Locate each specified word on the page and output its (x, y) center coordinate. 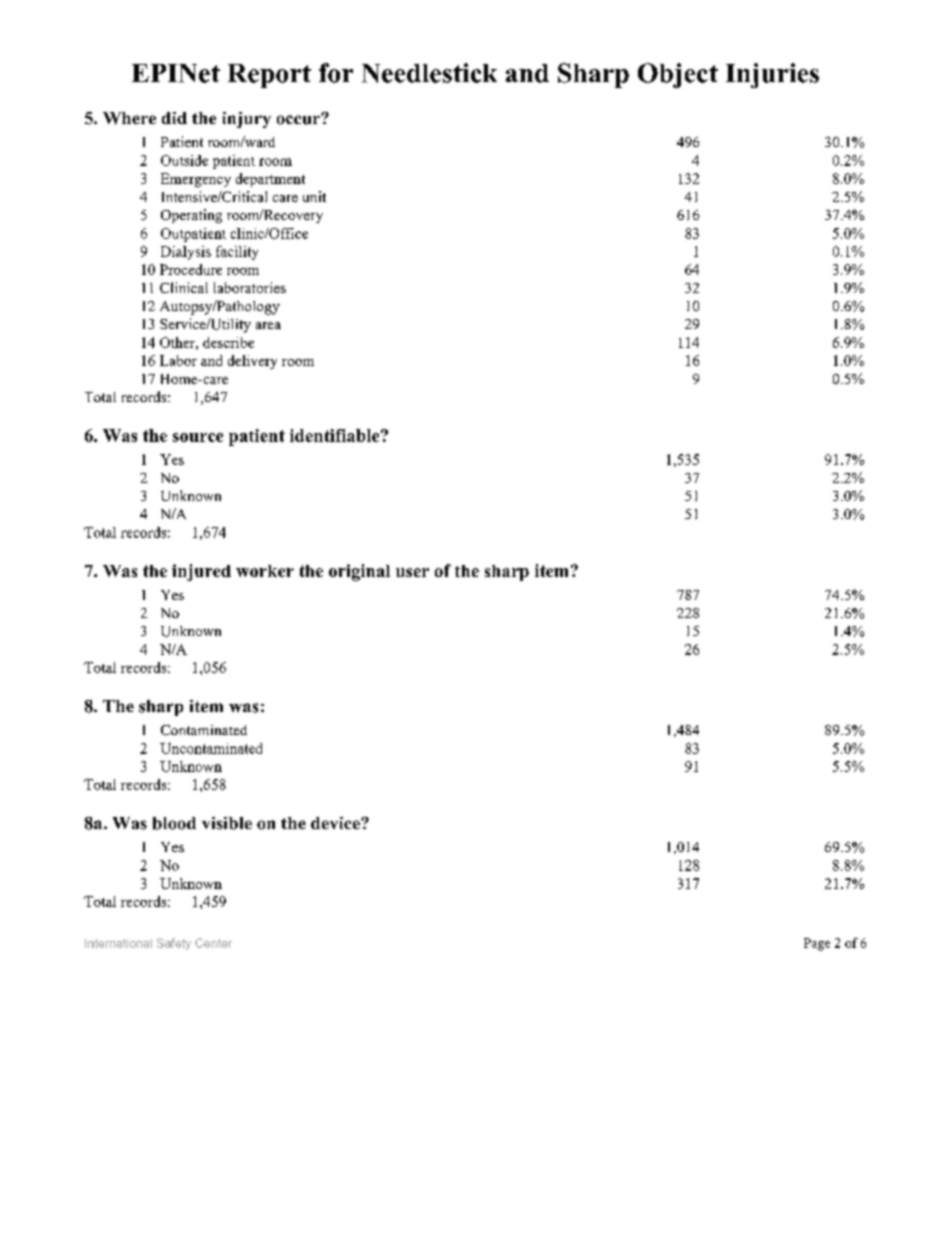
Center (213, 943)
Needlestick (429, 73)
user (412, 572)
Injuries (772, 75)
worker (265, 571)
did (174, 118)
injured (201, 572)
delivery (252, 362)
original (359, 572)
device (336, 823)
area (268, 325)
